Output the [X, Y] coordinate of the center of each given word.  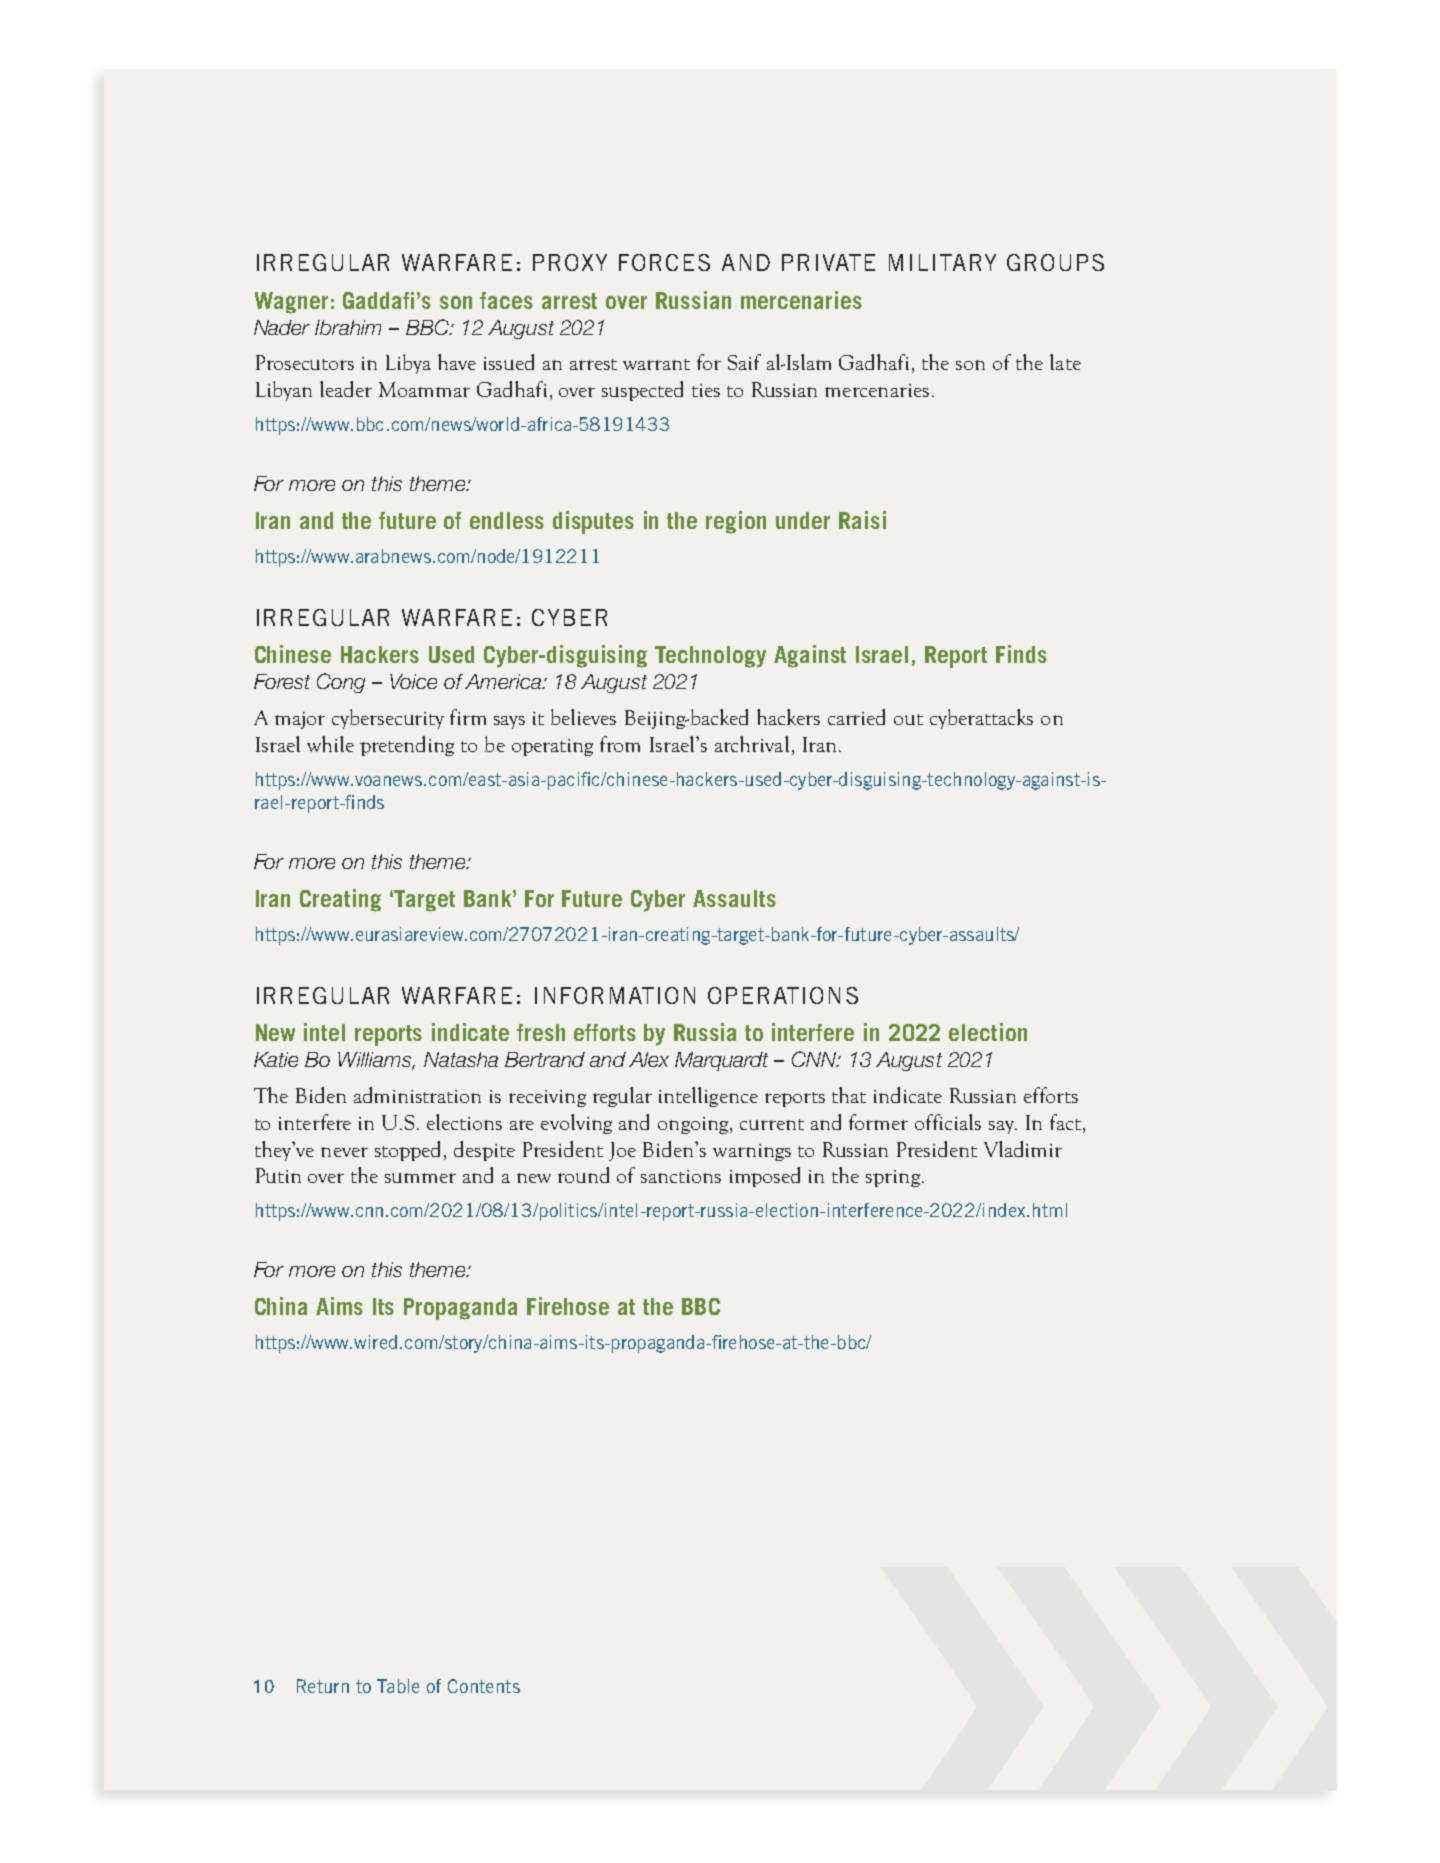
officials [948, 1122]
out [908, 719]
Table [398, 1686]
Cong [341, 683]
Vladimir [1023, 1149]
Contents [484, 1686]
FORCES [664, 262]
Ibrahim [348, 327]
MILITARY [942, 262]
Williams [375, 1061]
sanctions [681, 1176]
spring [893, 1178]
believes [583, 717]
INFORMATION [615, 995]
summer [420, 1178]
